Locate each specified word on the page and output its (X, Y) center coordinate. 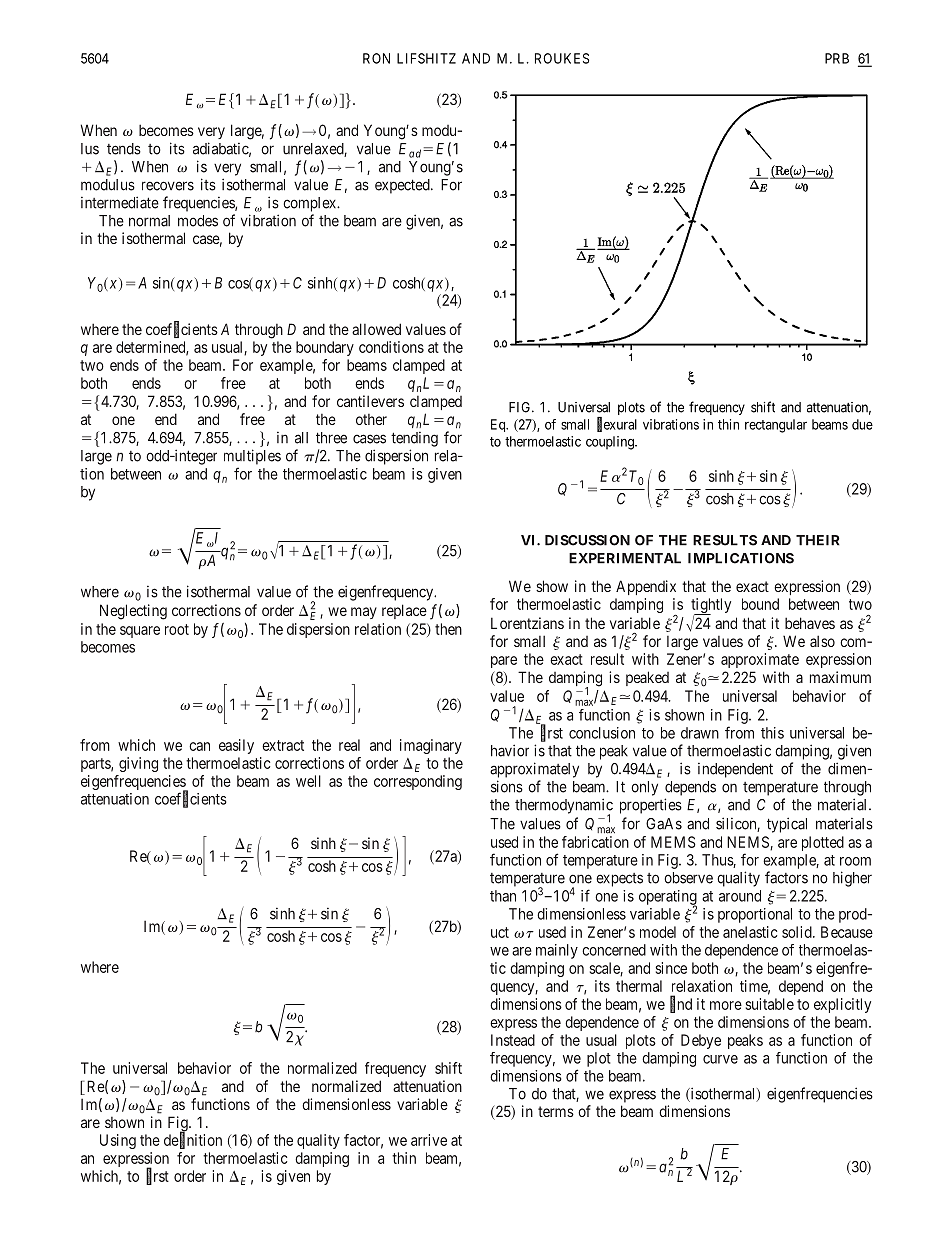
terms (556, 1111)
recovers (168, 186)
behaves (810, 623)
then (448, 629)
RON (376, 58)
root (177, 629)
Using (118, 1141)
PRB (837, 58)
